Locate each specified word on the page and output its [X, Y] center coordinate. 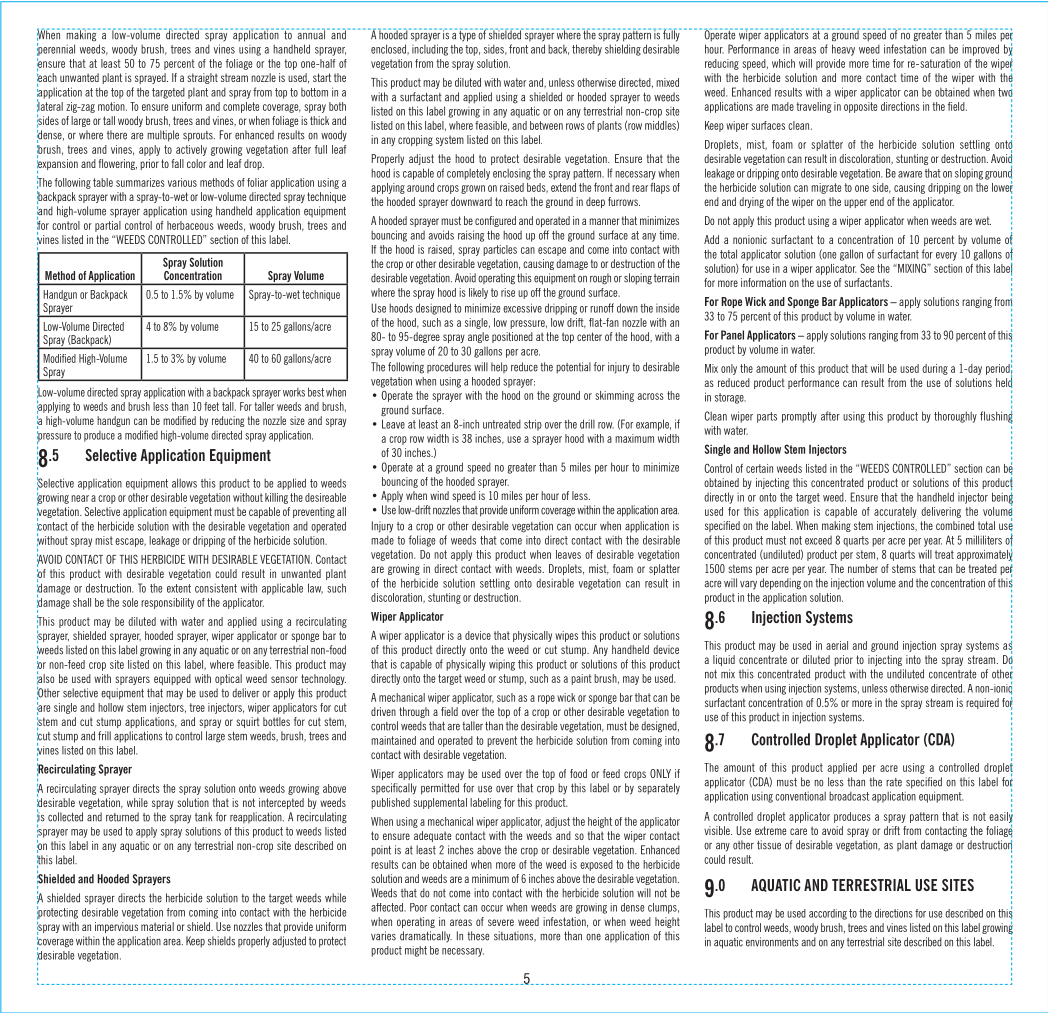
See [867, 268]
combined [955, 525]
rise [508, 292]
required [982, 703]
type [468, 35]
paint [581, 679]
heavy [843, 50]
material [157, 926]
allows [184, 483]
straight [202, 78]
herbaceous [190, 225]
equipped [172, 679]
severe [501, 922]
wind [439, 495]
